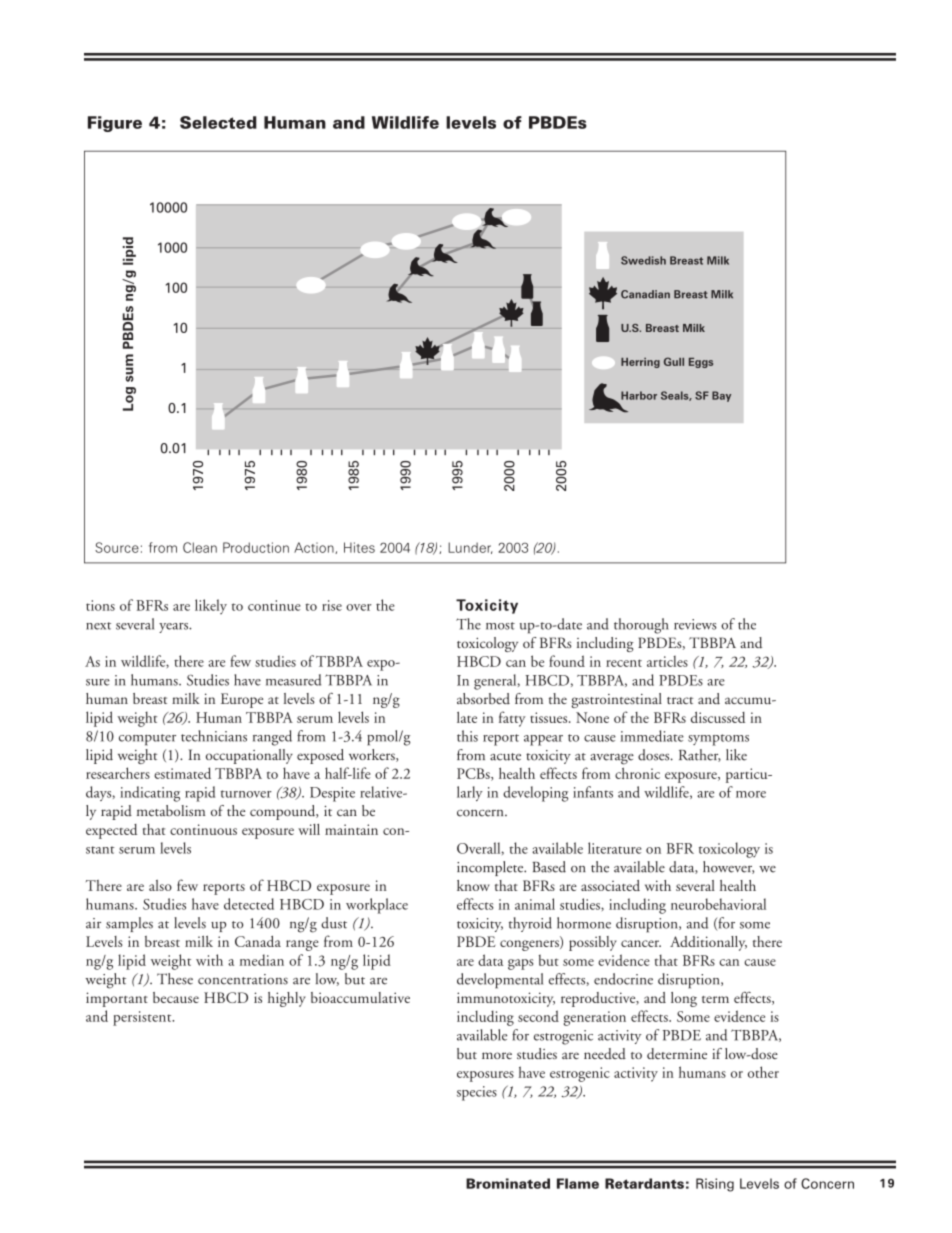 Image resolution: width=952 pixels, height=1233 pixels. What do you see at coordinates (639, 395) in the page?
I see `Harbor` at bounding box center [639, 395].
